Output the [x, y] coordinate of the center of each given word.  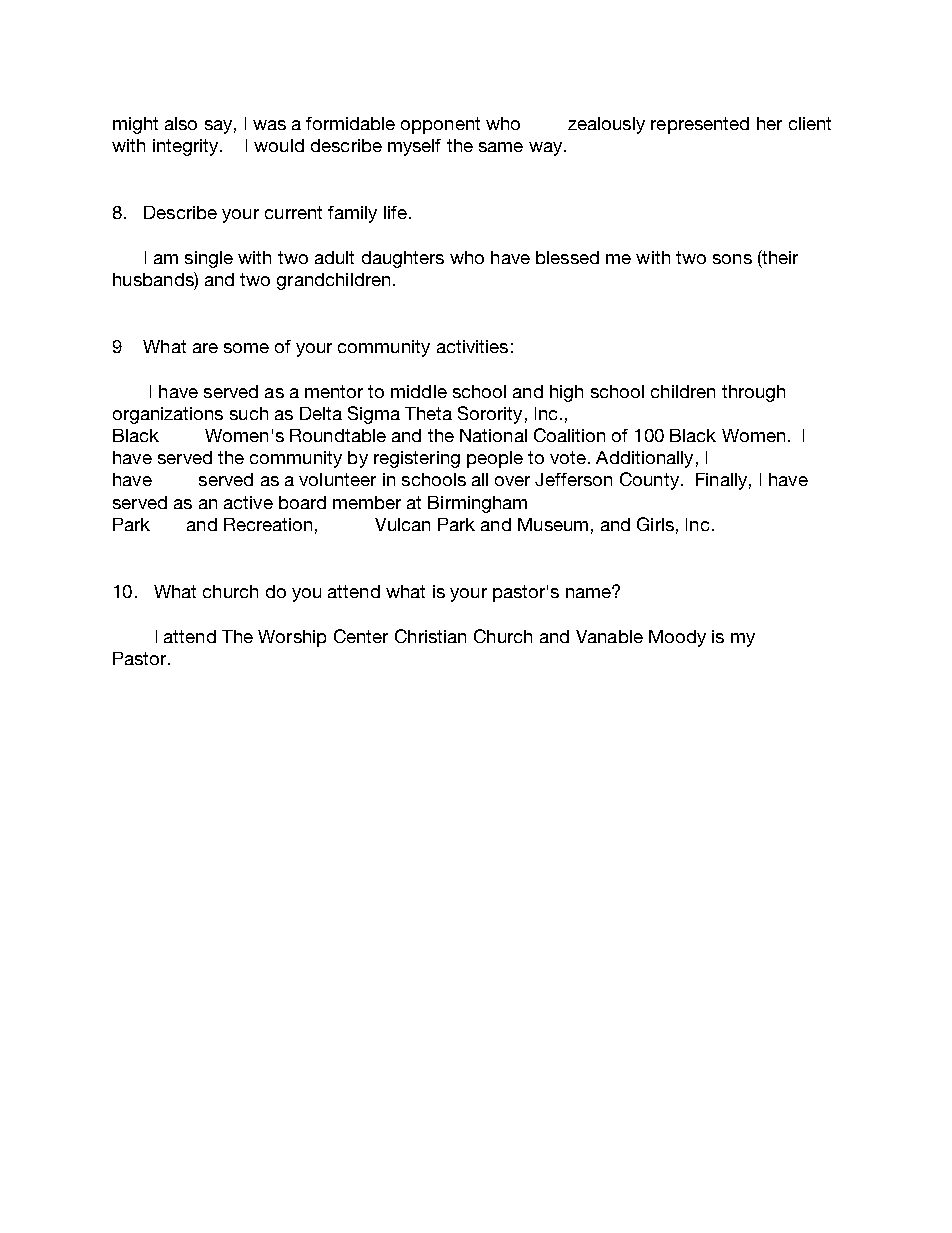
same [501, 147]
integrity [187, 147]
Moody [677, 638]
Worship [292, 638]
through [753, 393]
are [205, 348]
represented [700, 125]
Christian [430, 636]
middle [419, 391]
